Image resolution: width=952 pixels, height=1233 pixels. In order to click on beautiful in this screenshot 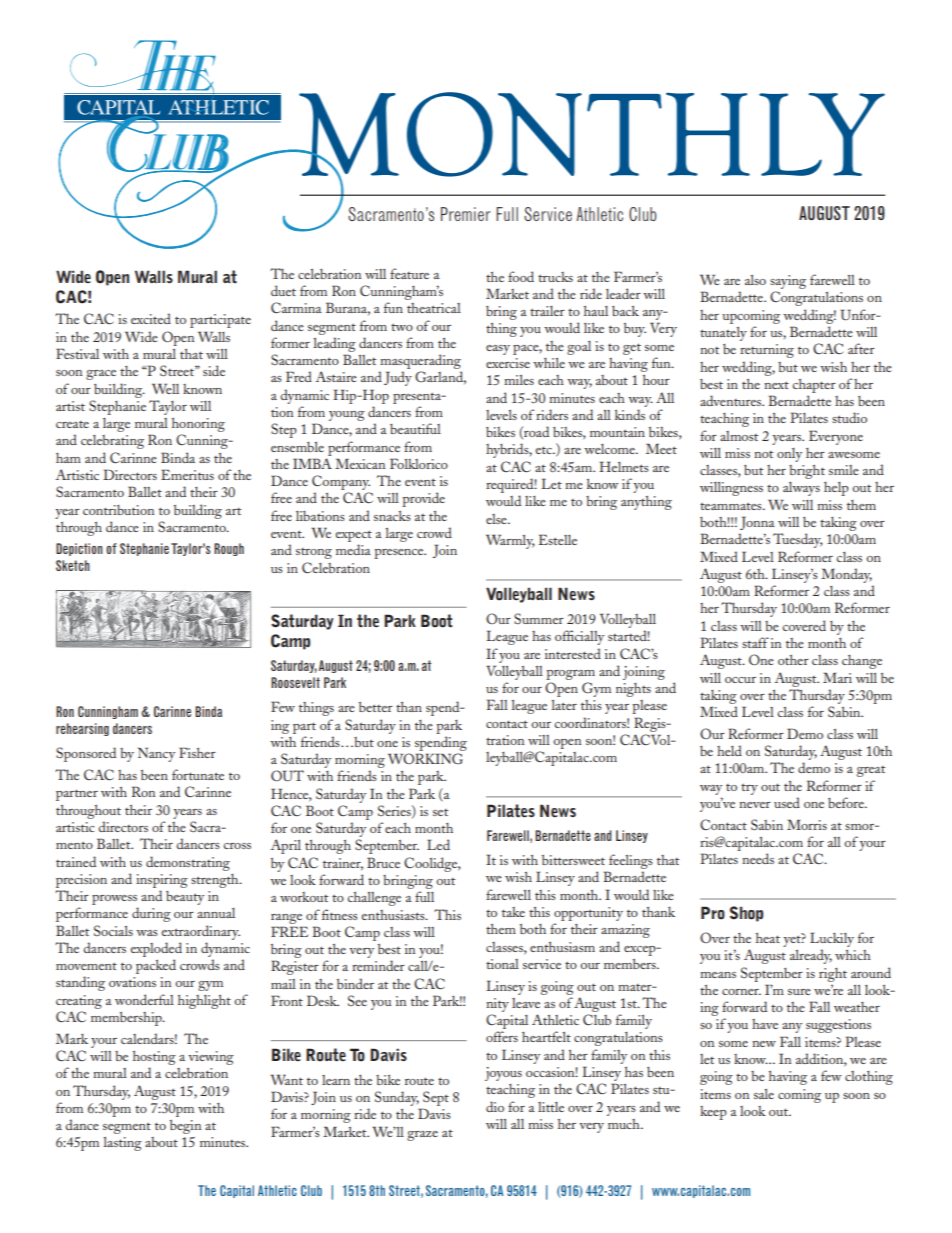, I will do `click(415, 428)`.
